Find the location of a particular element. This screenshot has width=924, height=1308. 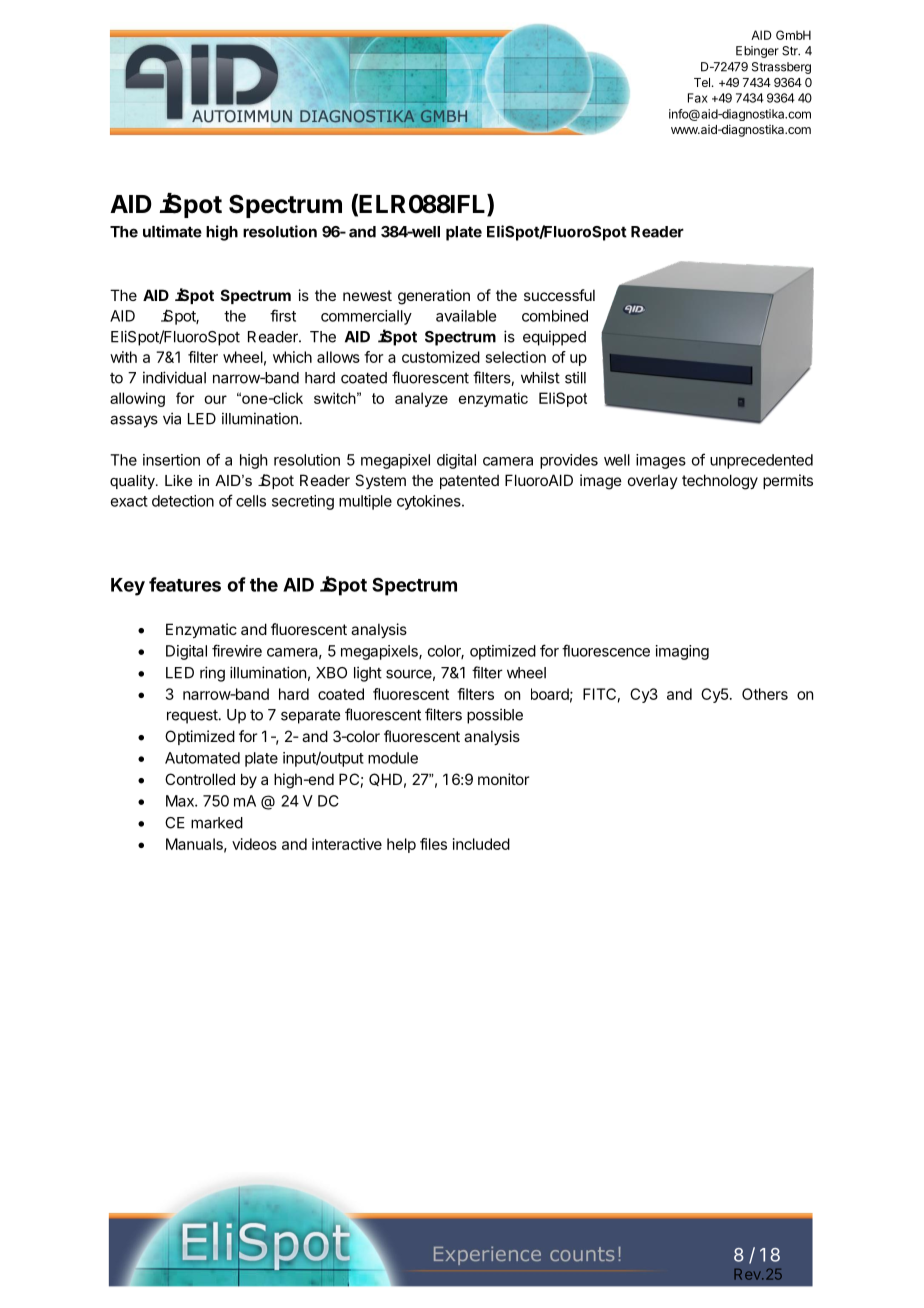

marked is located at coordinates (217, 823).
